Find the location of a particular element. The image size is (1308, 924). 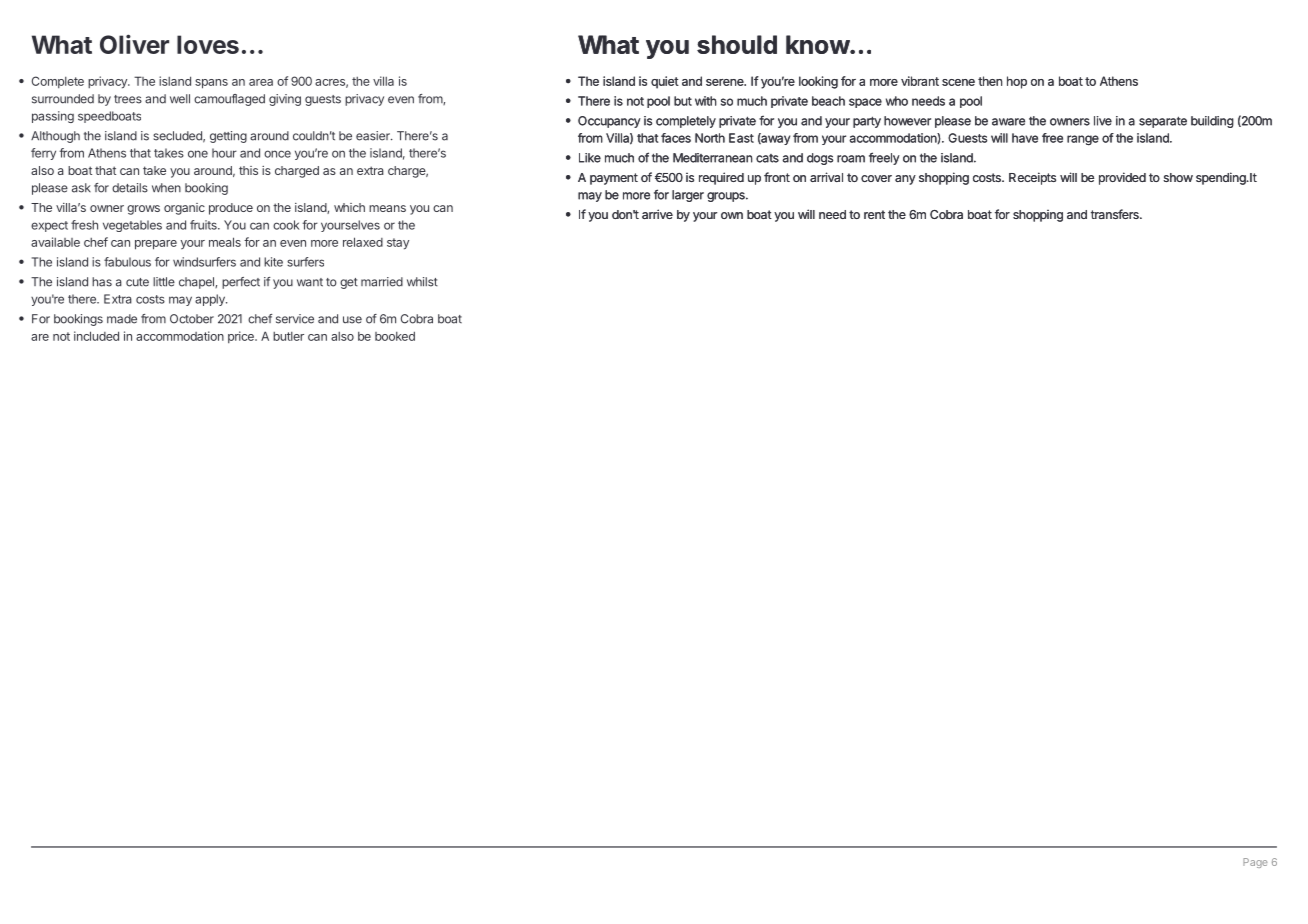

use is located at coordinates (352, 320).
